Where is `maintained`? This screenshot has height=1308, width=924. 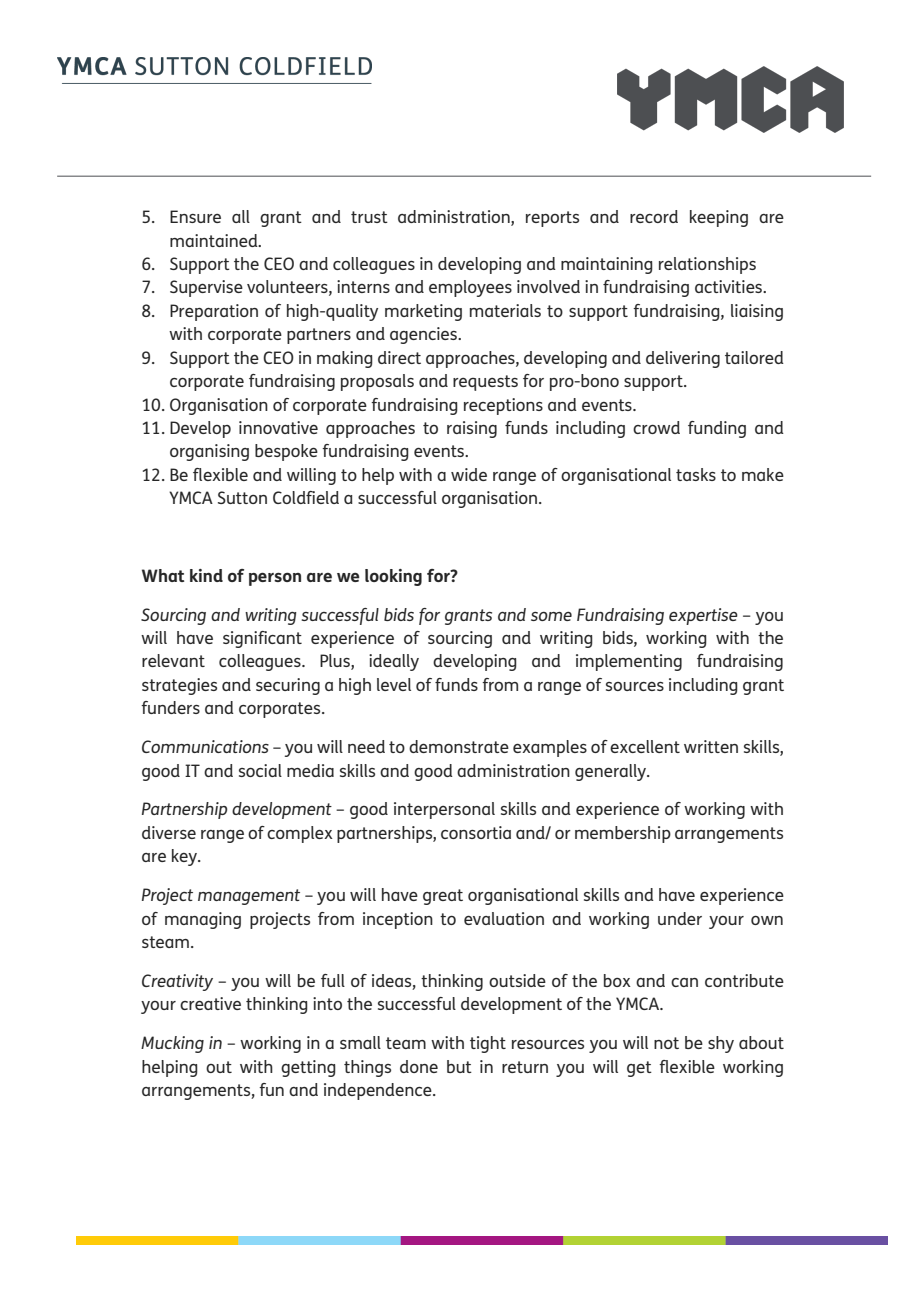
maintained is located at coordinates (215, 240).
